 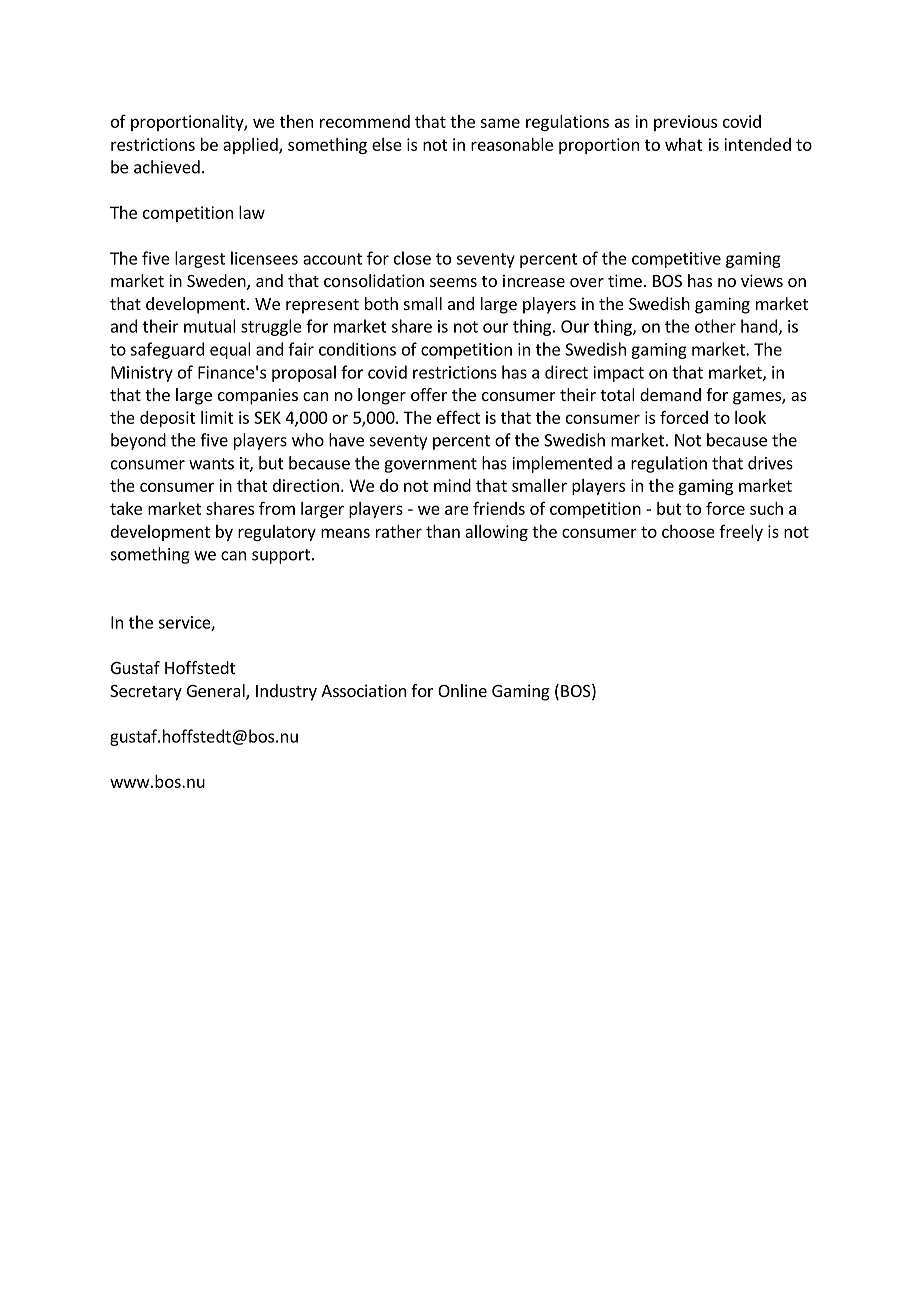 What do you see at coordinates (688, 531) in the screenshot?
I see `choose` at bounding box center [688, 531].
